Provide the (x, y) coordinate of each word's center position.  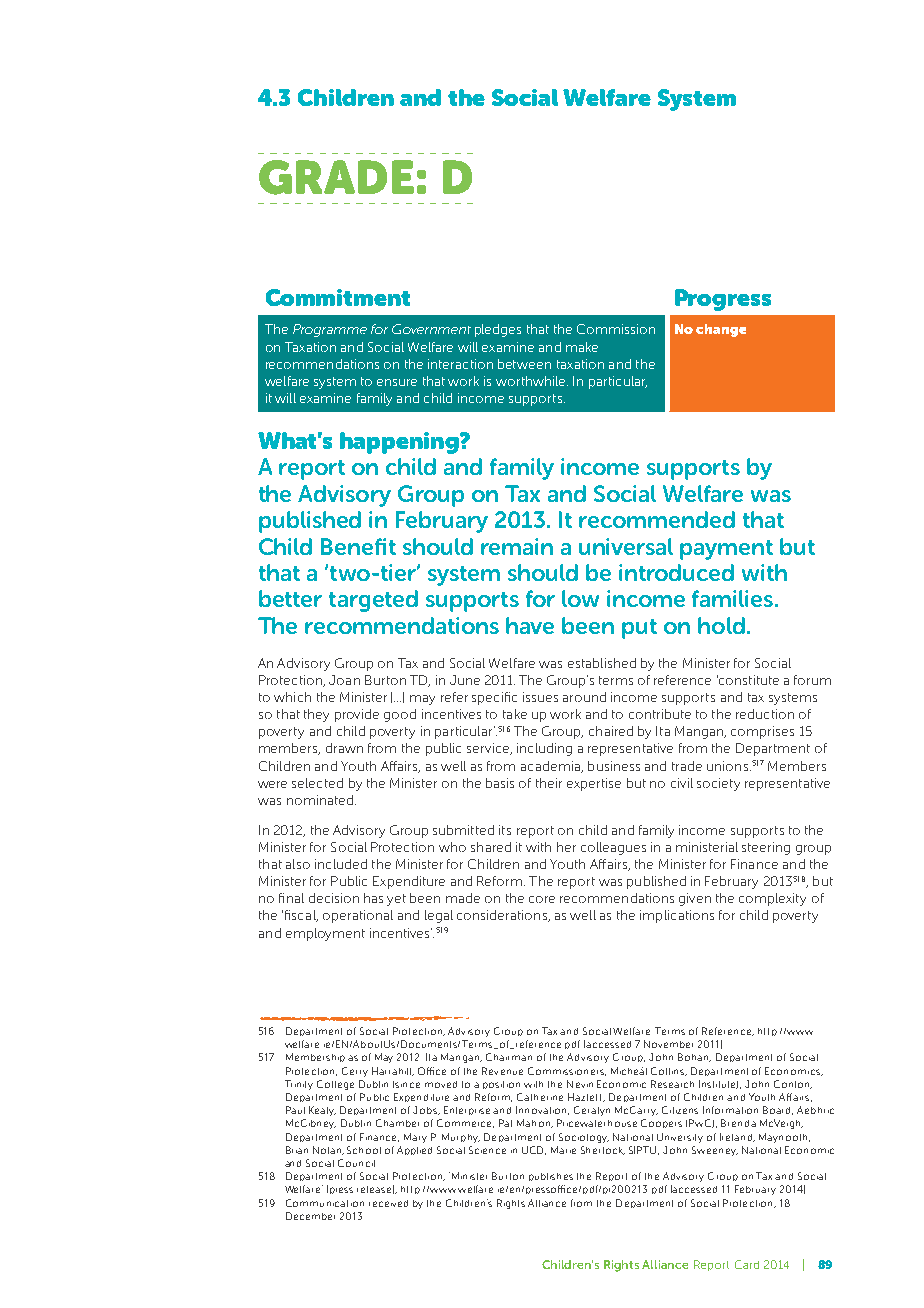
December (310, 1216)
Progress (723, 300)
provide (357, 715)
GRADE (336, 177)
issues (540, 697)
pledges (498, 330)
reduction (765, 714)
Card (747, 1264)
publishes (551, 1177)
